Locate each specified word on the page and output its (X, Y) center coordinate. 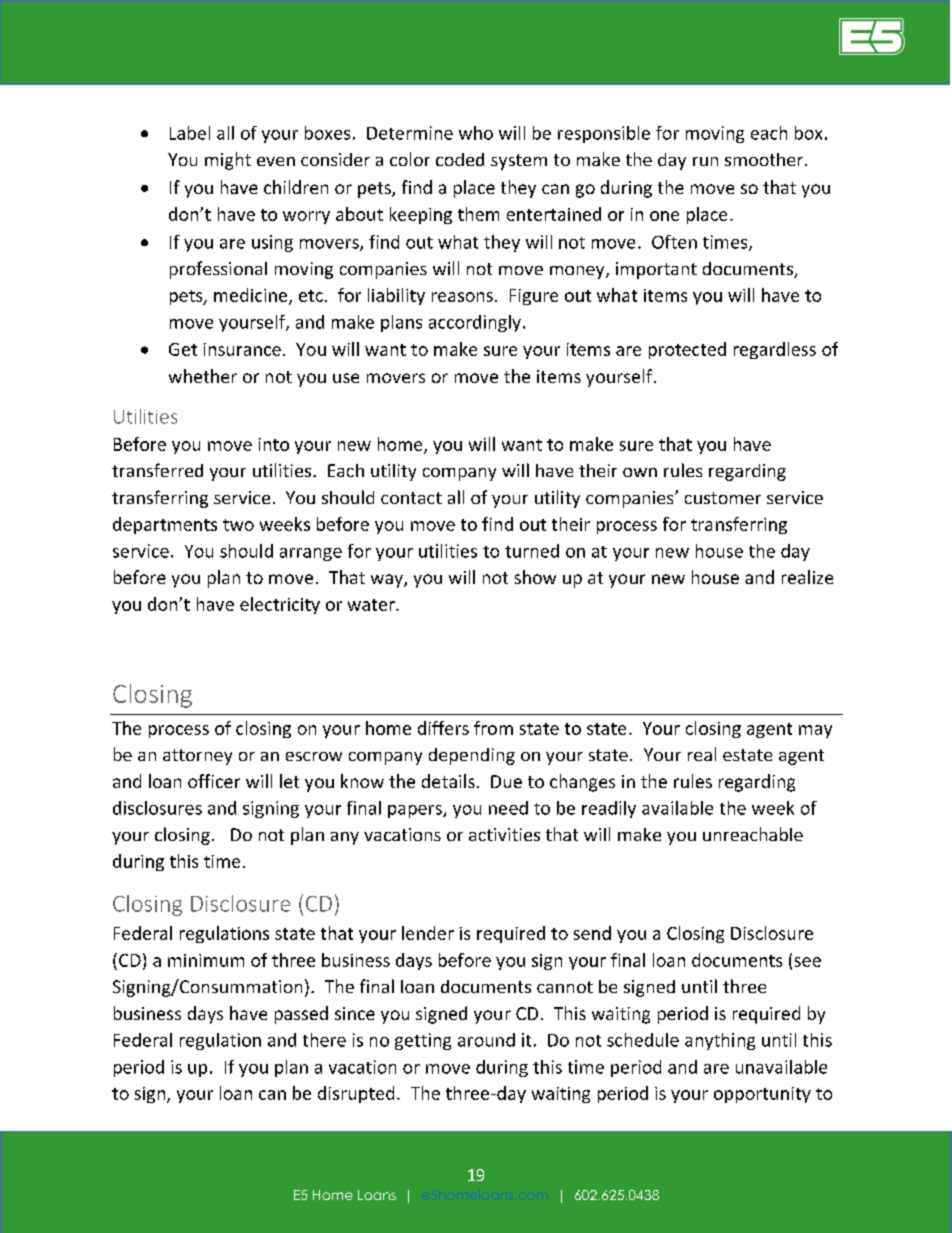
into (274, 444)
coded (460, 159)
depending (472, 756)
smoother (765, 159)
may (815, 731)
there (324, 1040)
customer (723, 498)
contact (411, 498)
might (228, 161)
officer (214, 781)
